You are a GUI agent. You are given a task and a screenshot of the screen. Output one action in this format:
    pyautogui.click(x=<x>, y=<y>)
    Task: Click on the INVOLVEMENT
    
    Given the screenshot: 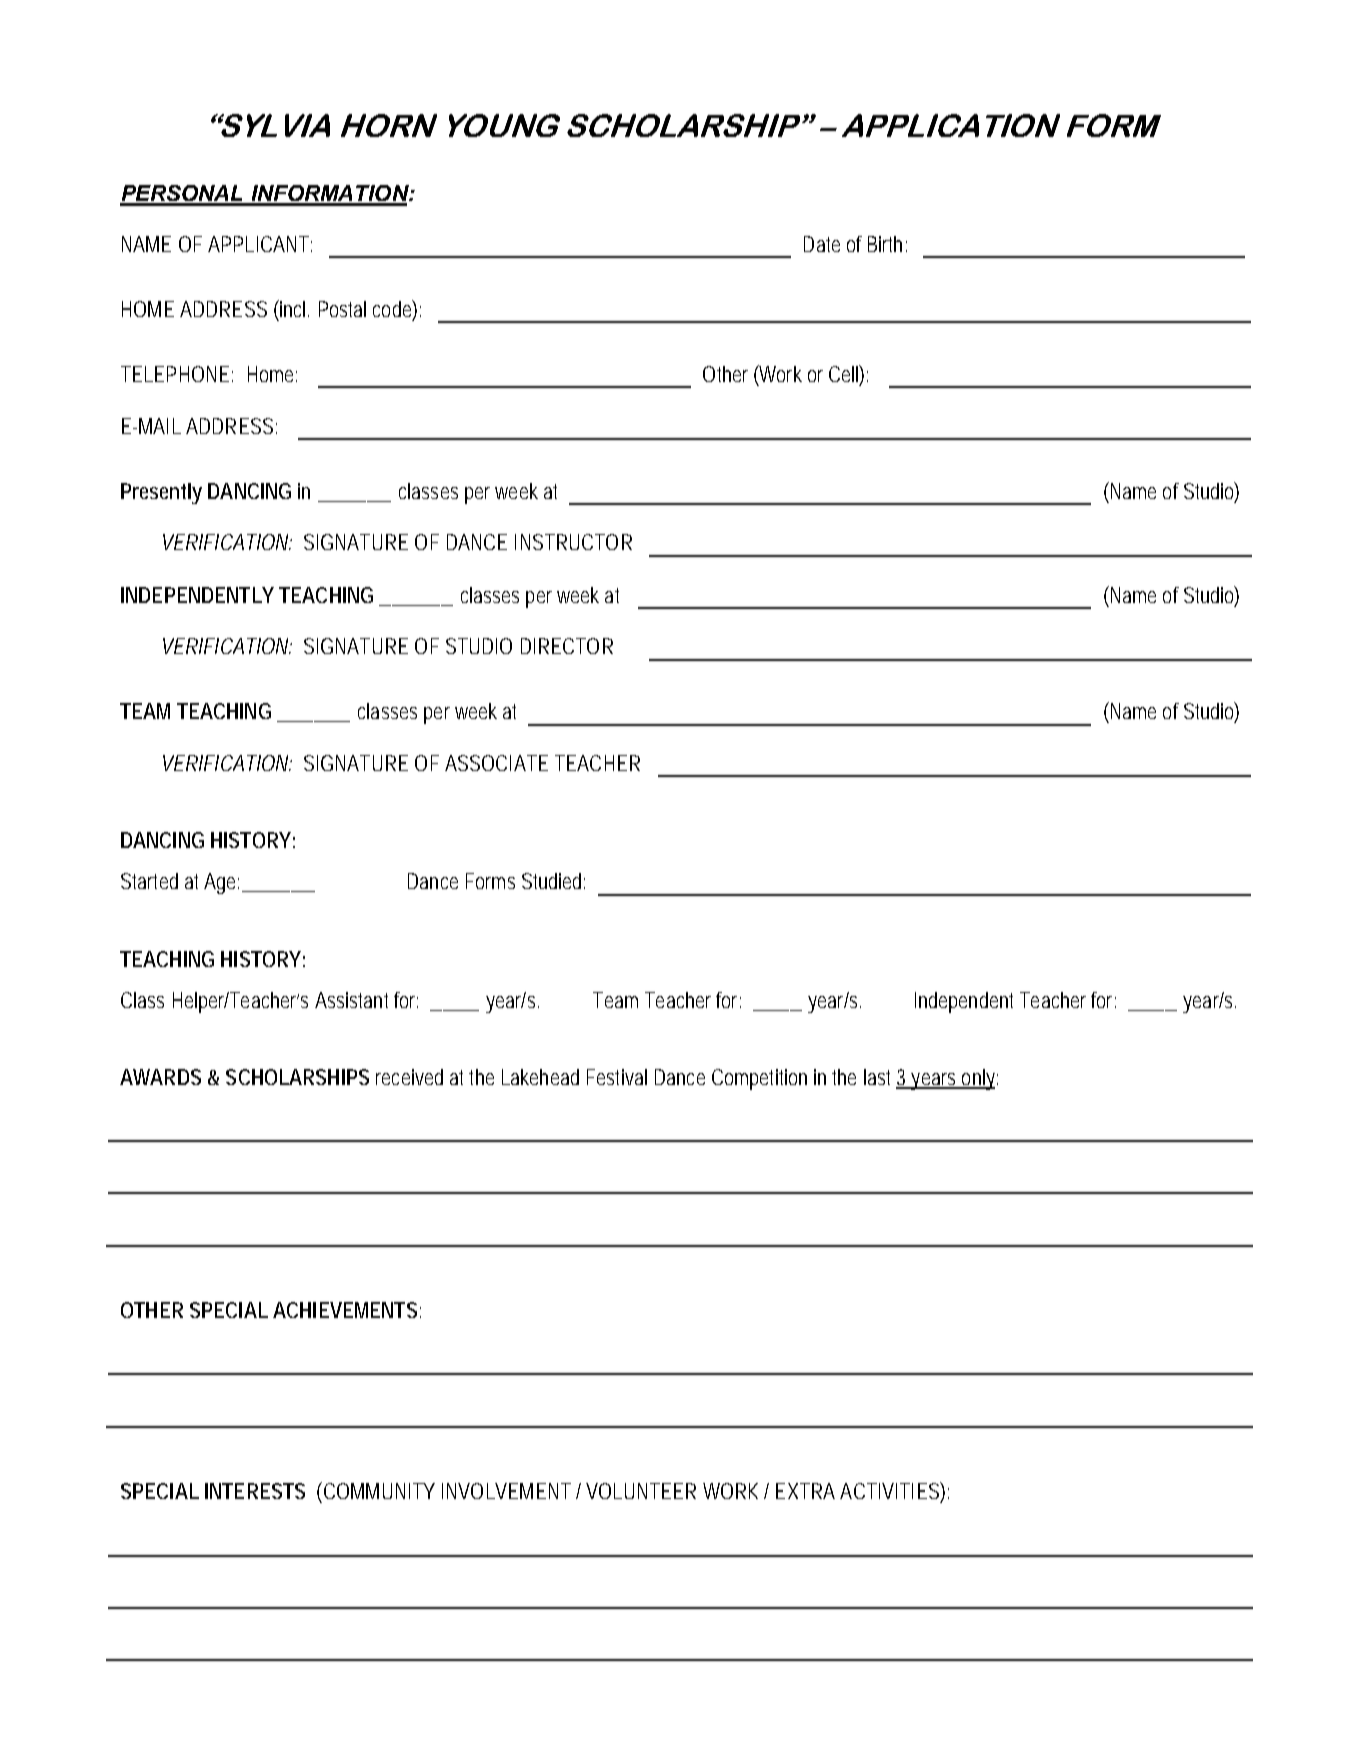 What is the action you would take?
    pyautogui.click(x=506, y=1491)
